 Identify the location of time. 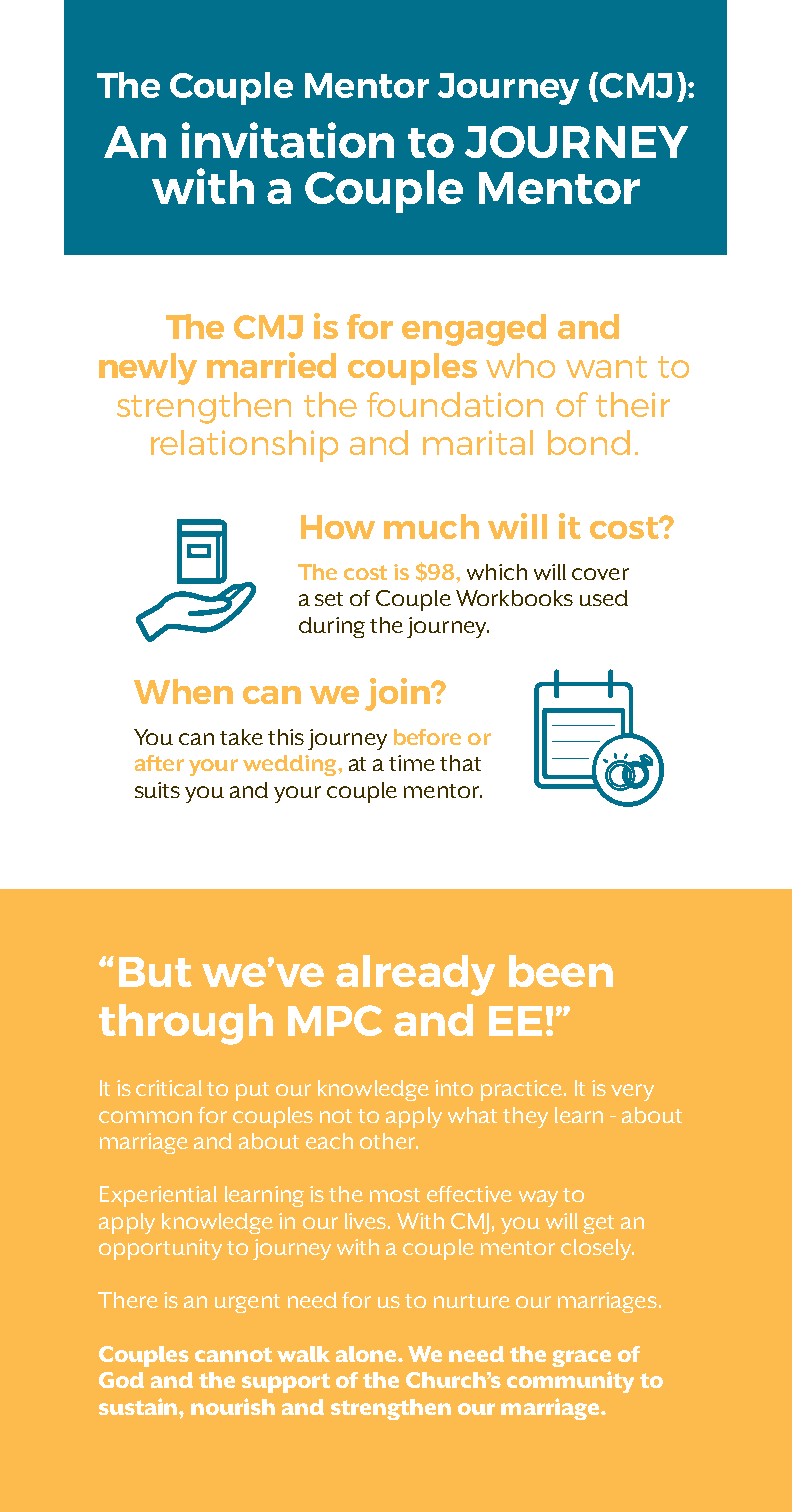
(412, 763).
